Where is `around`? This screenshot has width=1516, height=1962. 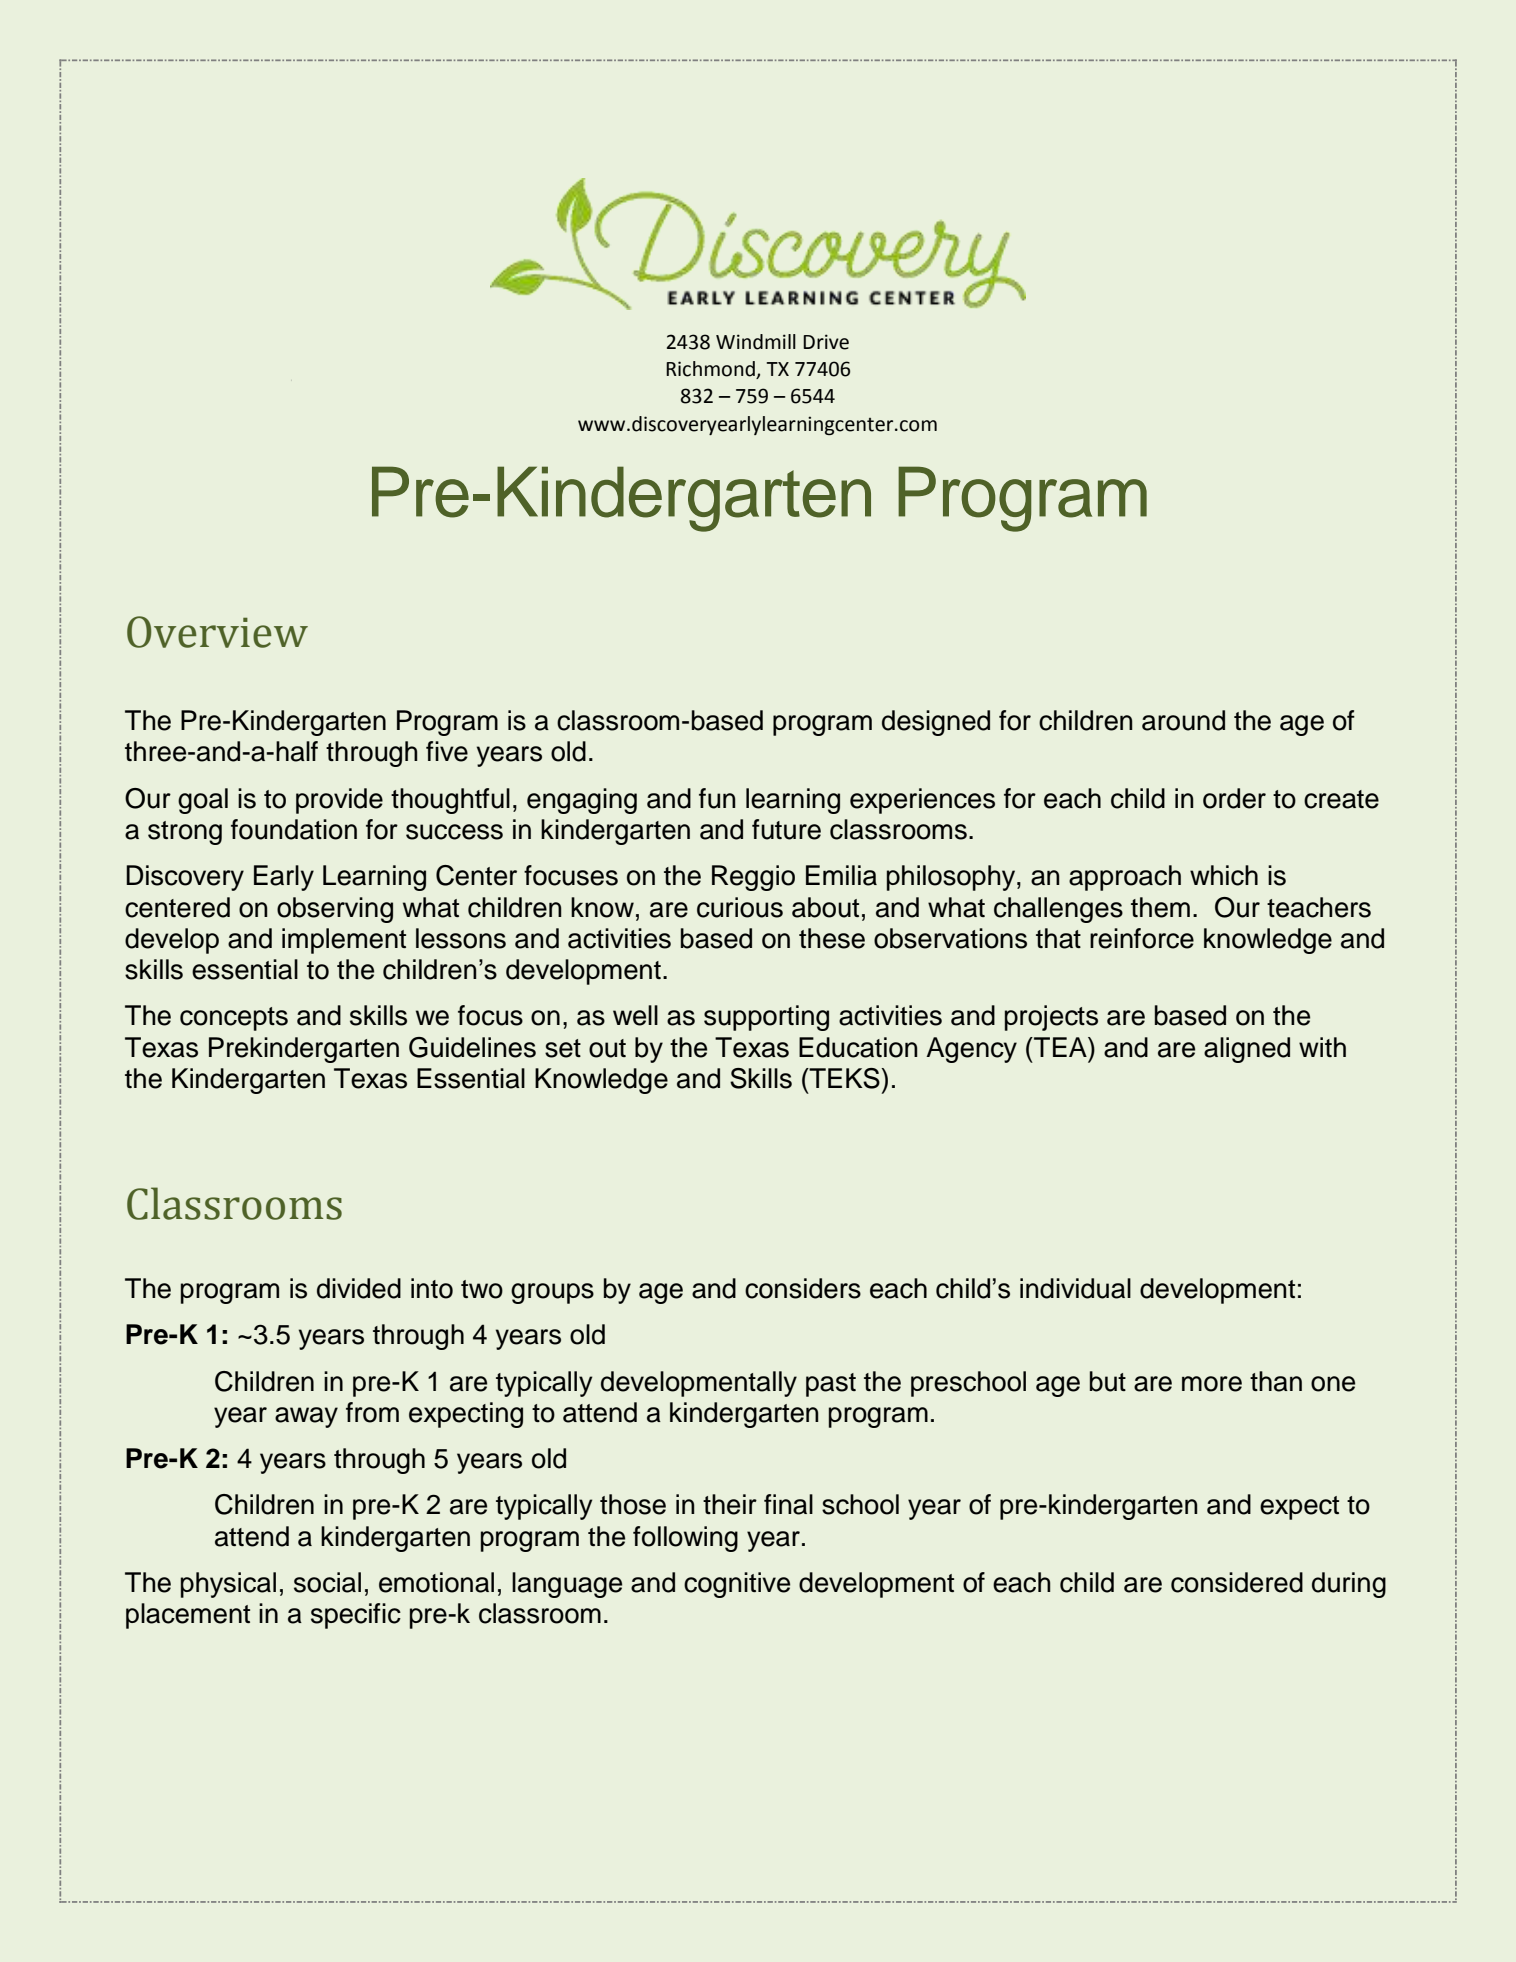 around is located at coordinates (1183, 720).
